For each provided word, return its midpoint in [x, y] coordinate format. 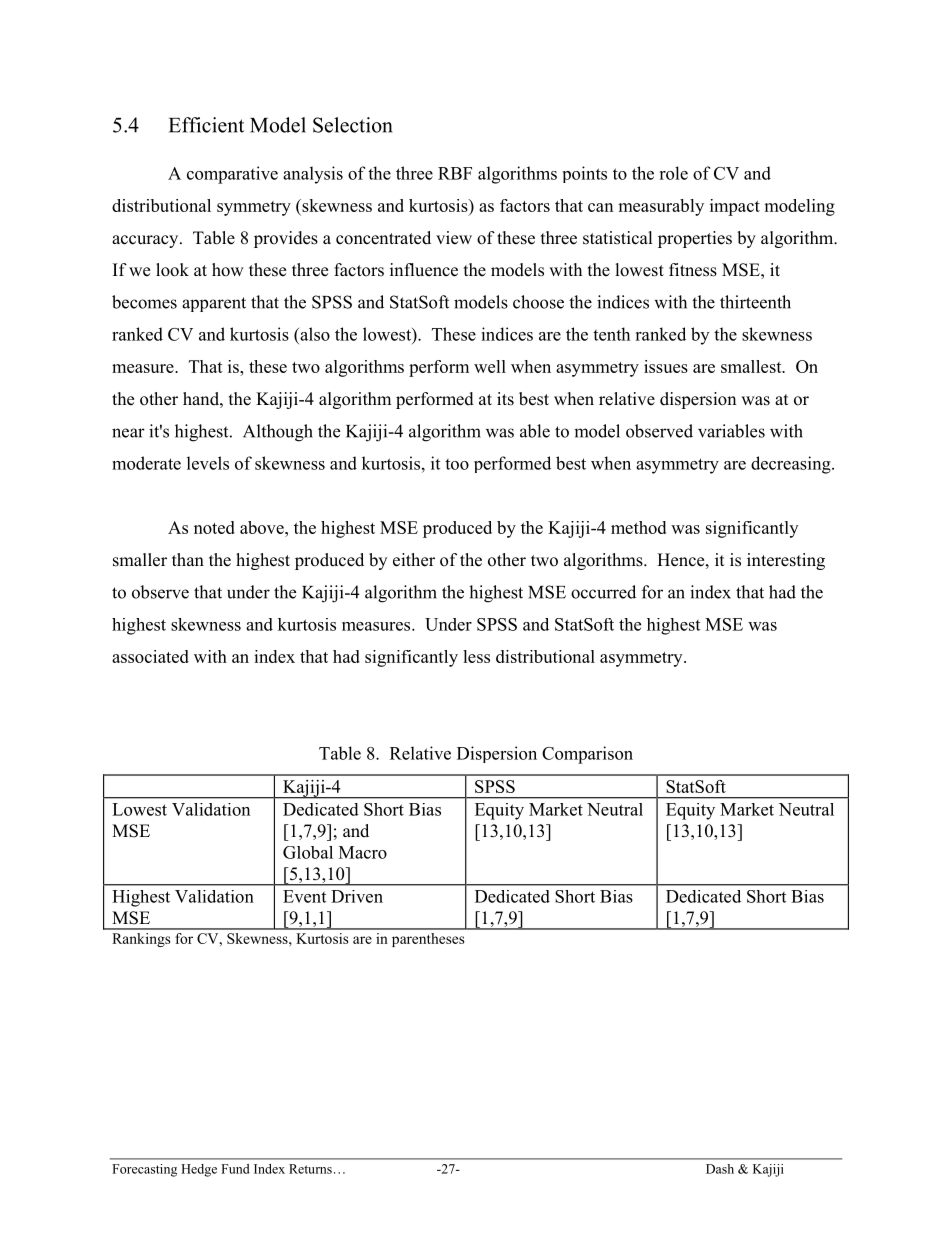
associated [150, 656]
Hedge [199, 1170]
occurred [603, 592]
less [476, 656]
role [673, 173]
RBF [455, 173]
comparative [232, 175]
